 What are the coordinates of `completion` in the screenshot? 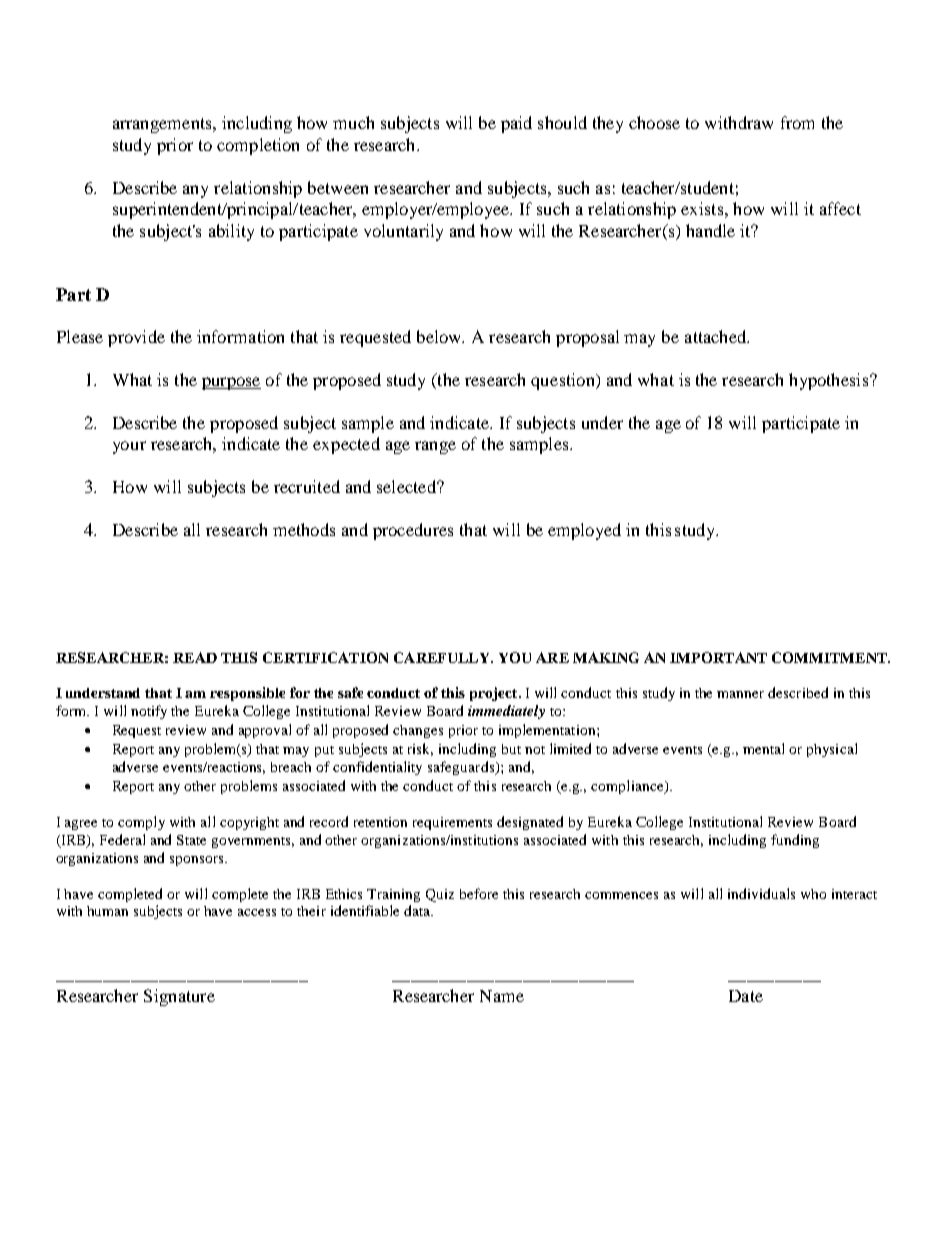 It's located at (258, 146).
